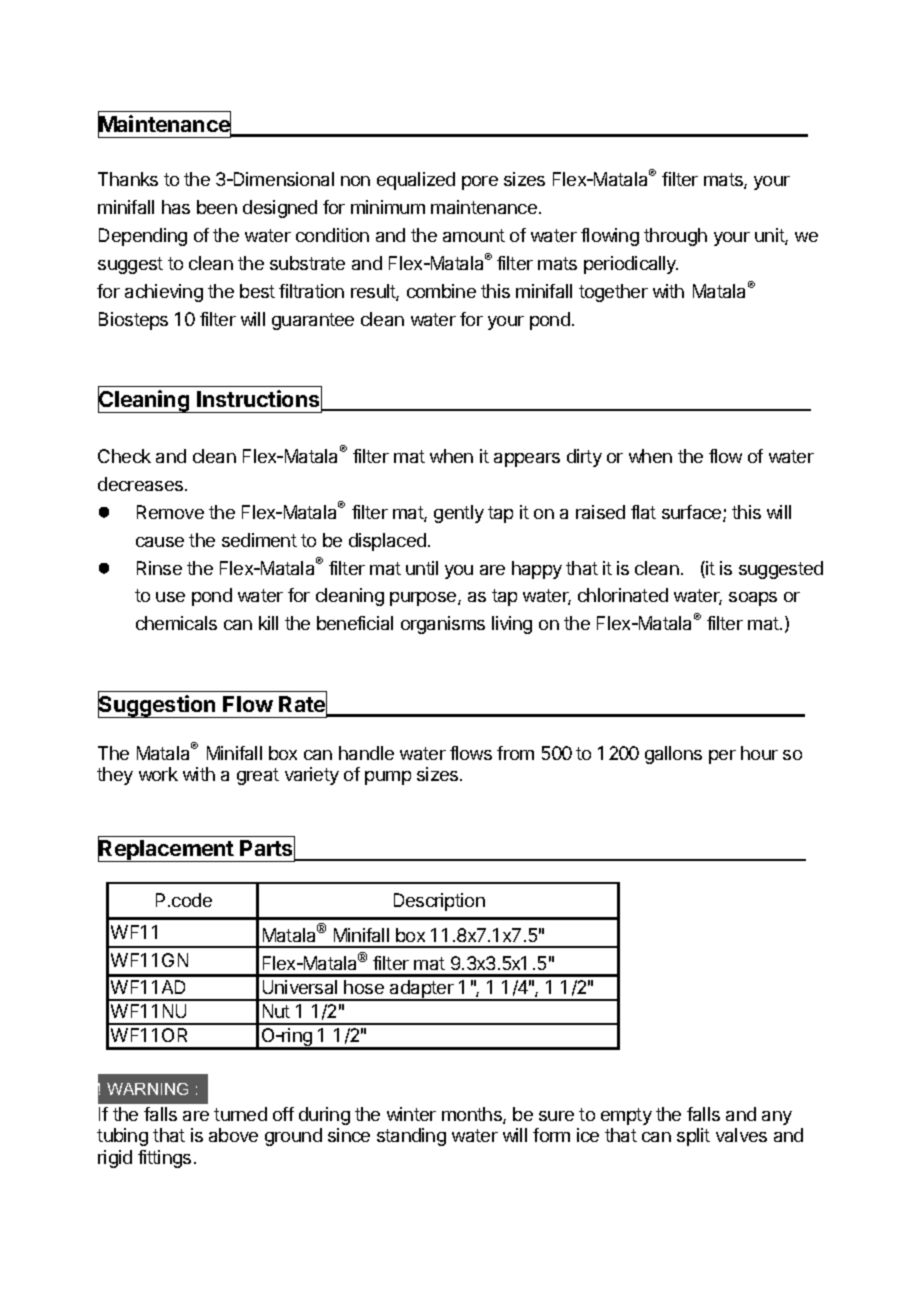 The height and width of the screenshot is (1308, 924). I want to click on chemicals, so click(176, 623).
